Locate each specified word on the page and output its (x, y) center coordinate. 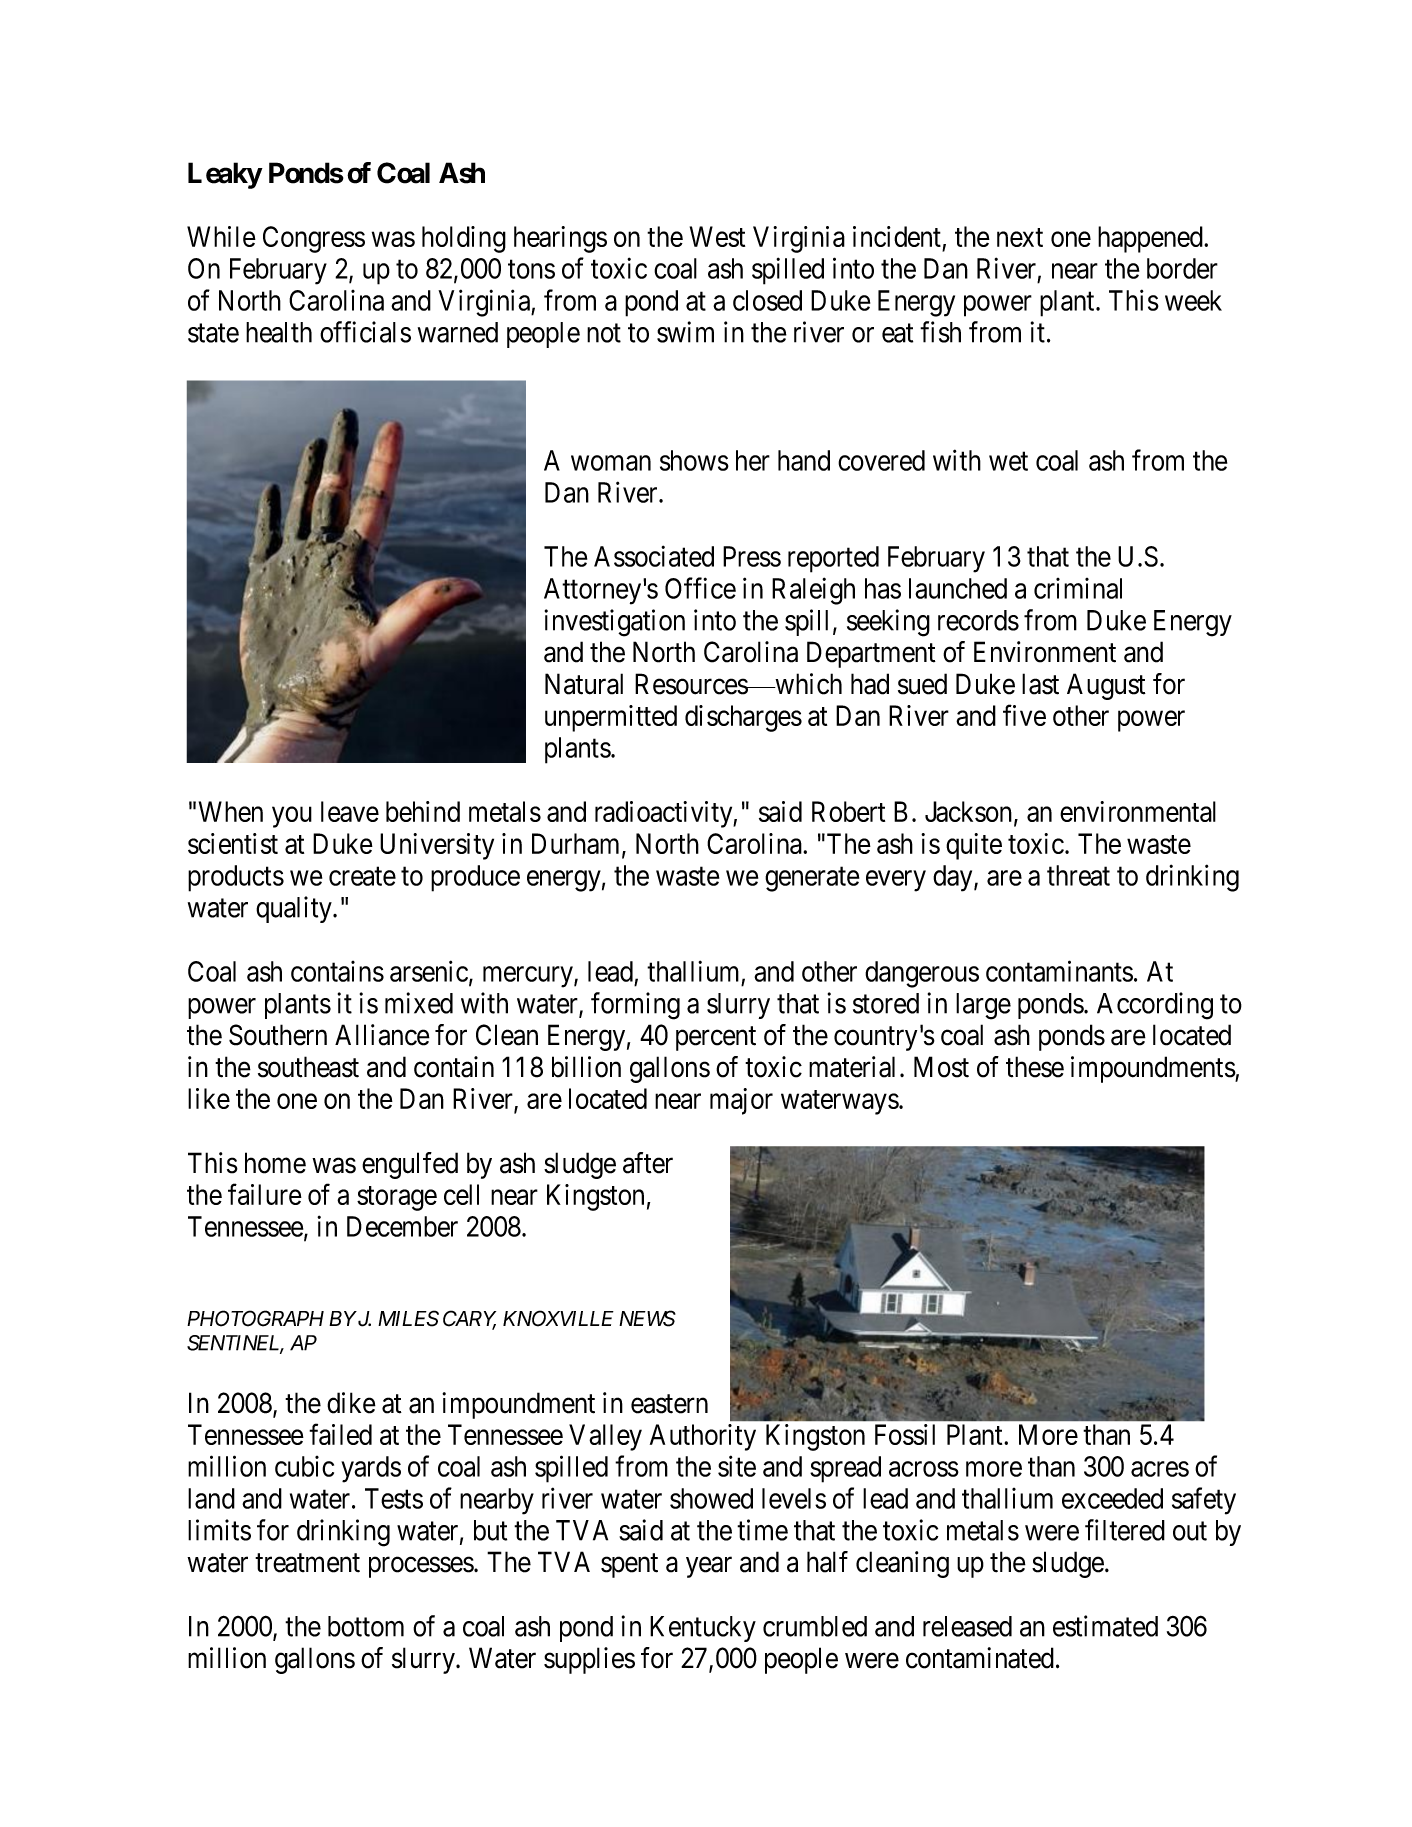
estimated (1105, 1626)
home (275, 1163)
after (648, 1163)
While (221, 236)
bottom (366, 1626)
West (717, 236)
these (1035, 1067)
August (1106, 686)
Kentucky (703, 1629)
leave (350, 811)
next (1020, 237)
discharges (743, 718)
